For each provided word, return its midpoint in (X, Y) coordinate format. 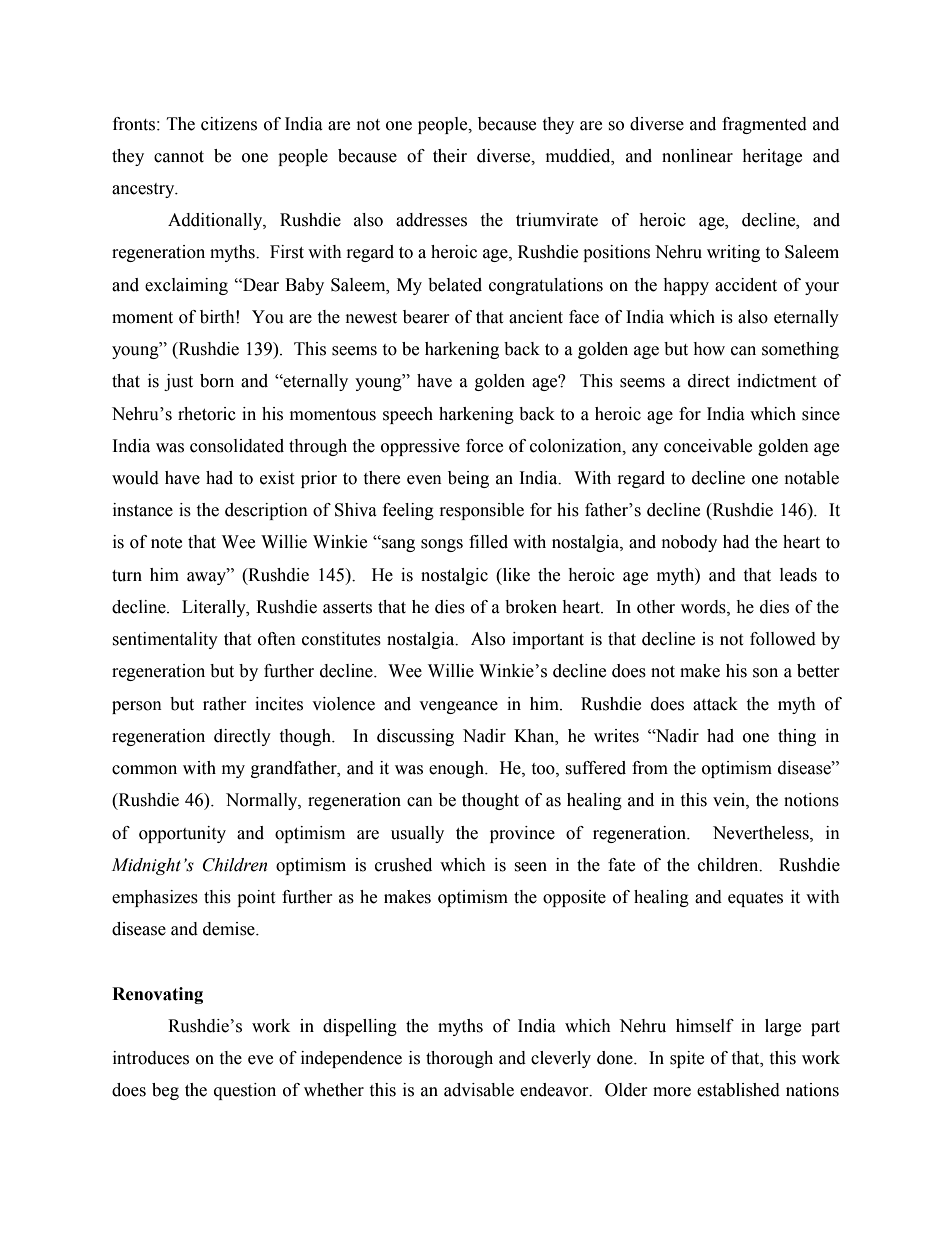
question (245, 1091)
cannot (179, 157)
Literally (215, 608)
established (738, 1090)
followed (783, 639)
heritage (772, 157)
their (450, 156)
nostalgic (454, 576)
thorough (459, 1059)
